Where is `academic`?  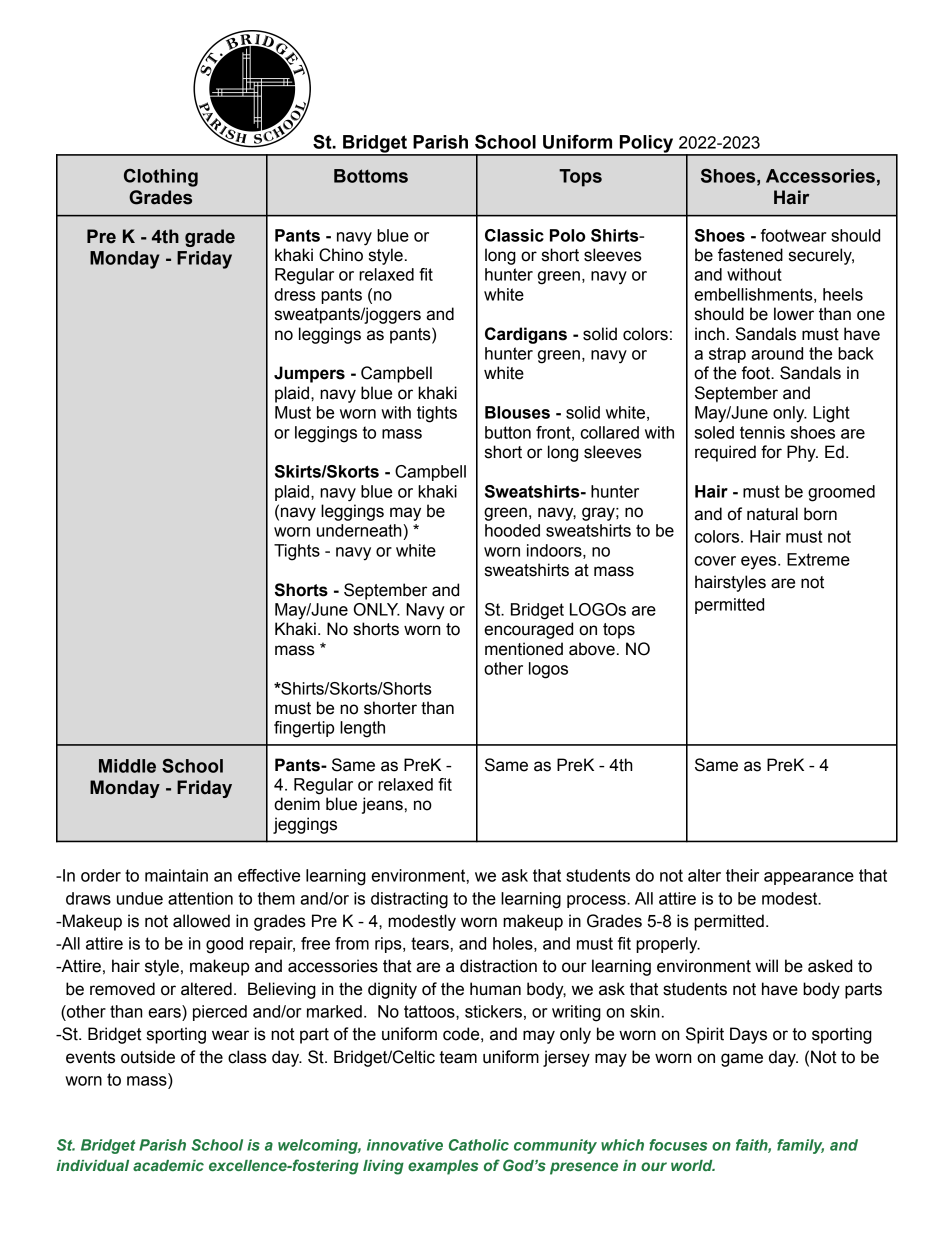
academic is located at coordinates (168, 1165).
